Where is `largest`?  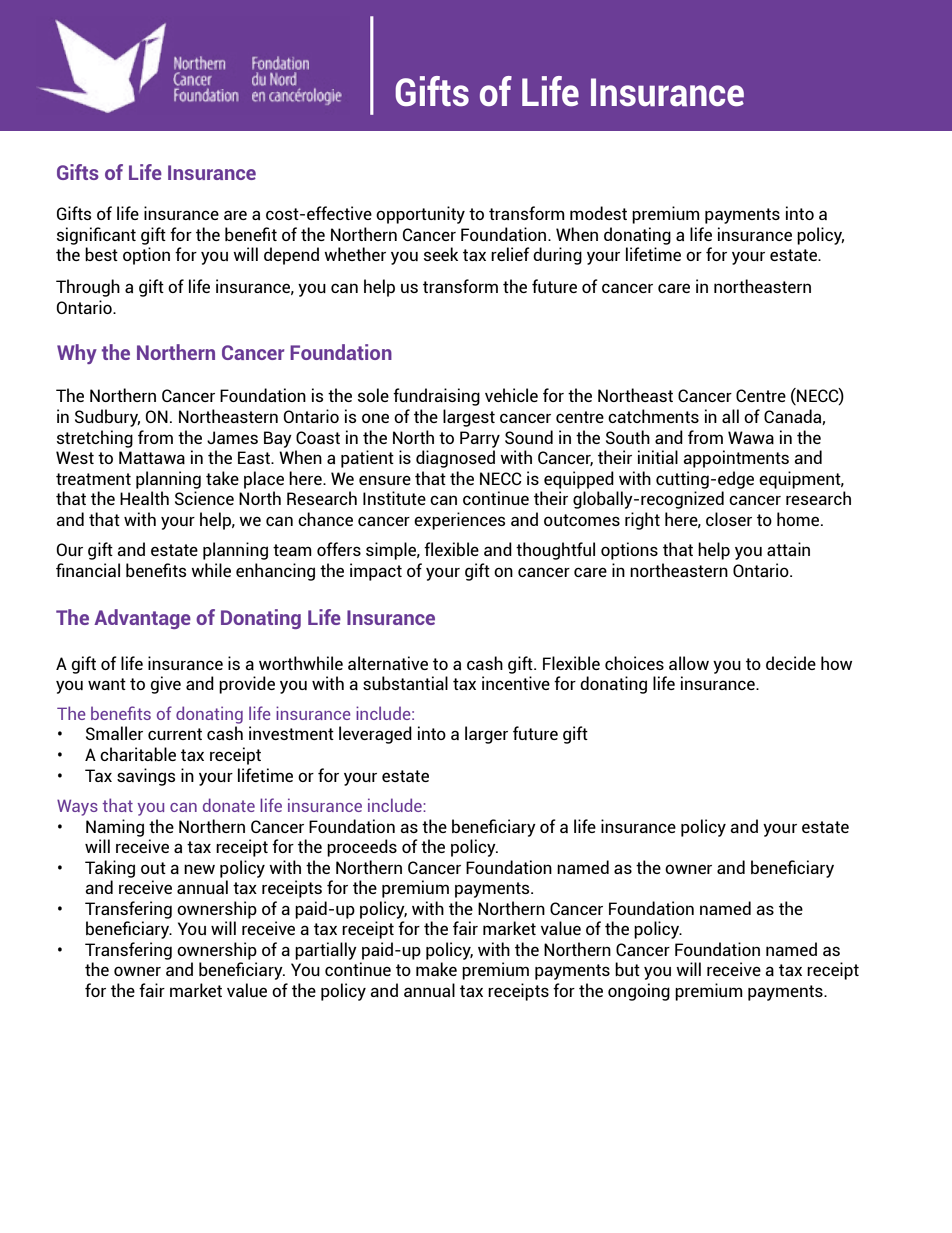
largest is located at coordinates (469, 418).
